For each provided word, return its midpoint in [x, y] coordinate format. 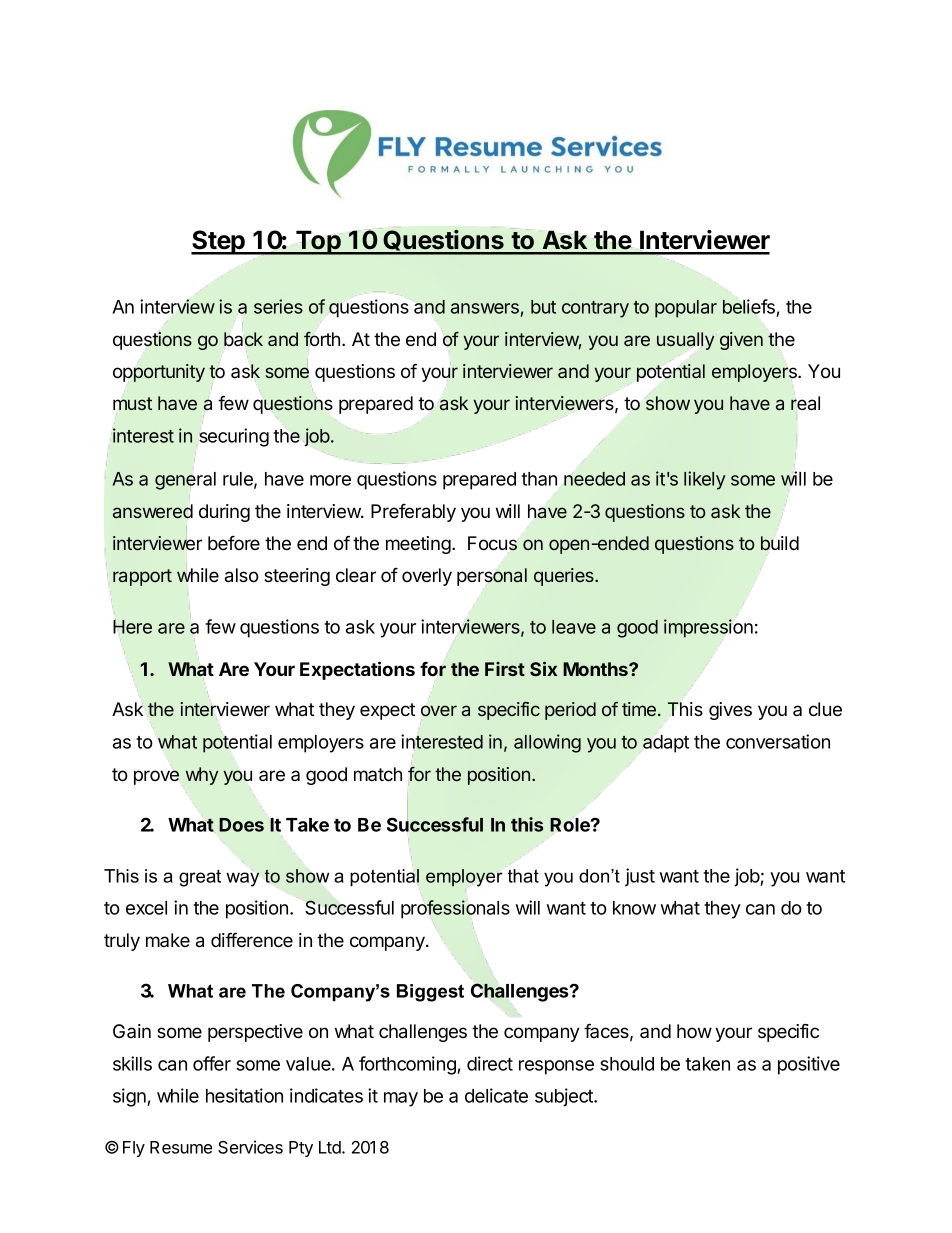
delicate [496, 1095]
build [780, 543]
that [523, 876]
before [234, 543]
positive [809, 1065]
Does [241, 825]
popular [686, 309]
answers [486, 310]
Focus [492, 543]
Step [219, 242]
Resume [181, 1147]
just [640, 877]
